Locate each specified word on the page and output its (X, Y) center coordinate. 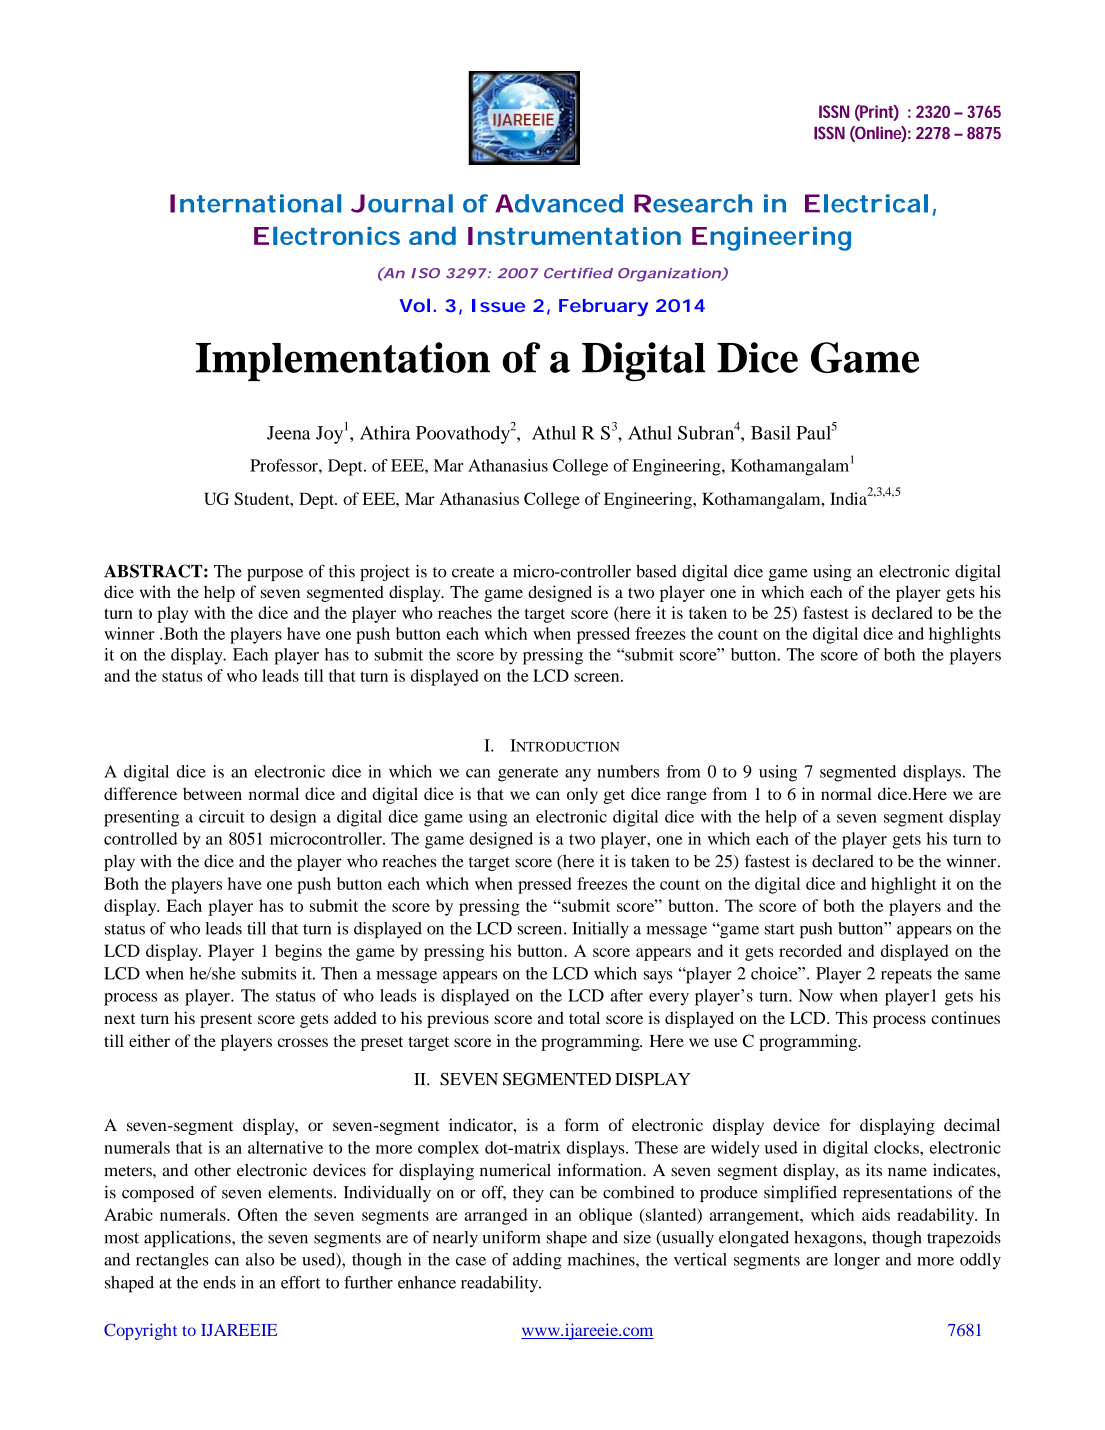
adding (537, 1261)
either (149, 1040)
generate (528, 774)
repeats (906, 976)
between (212, 793)
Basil (771, 433)
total (584, 1017)
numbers (628, 771)
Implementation (343, 361)
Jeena (289, 433)
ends (219, 1282)
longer (857, 1261)
